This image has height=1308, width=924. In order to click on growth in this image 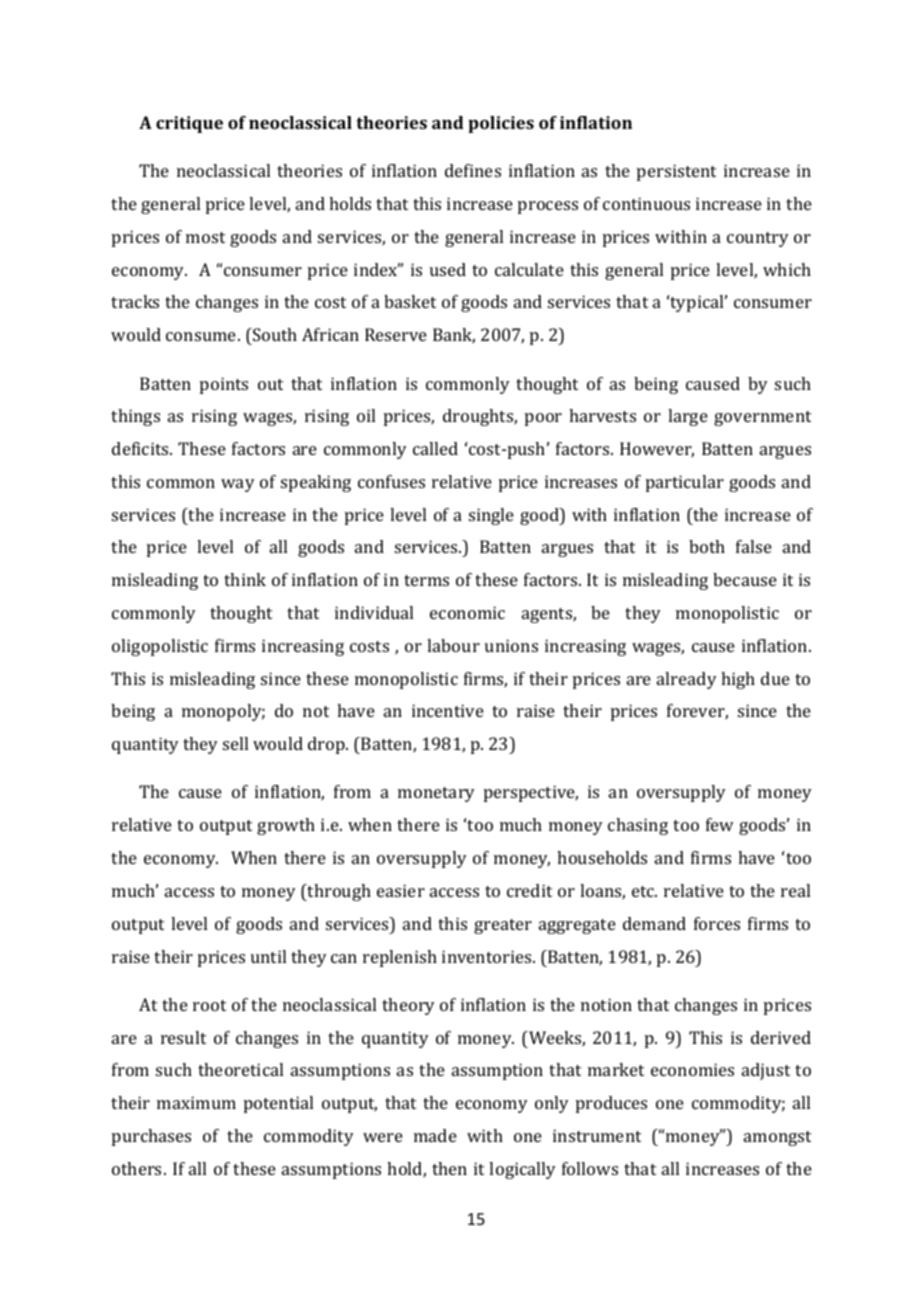, I will do `click(286, 826)`.
